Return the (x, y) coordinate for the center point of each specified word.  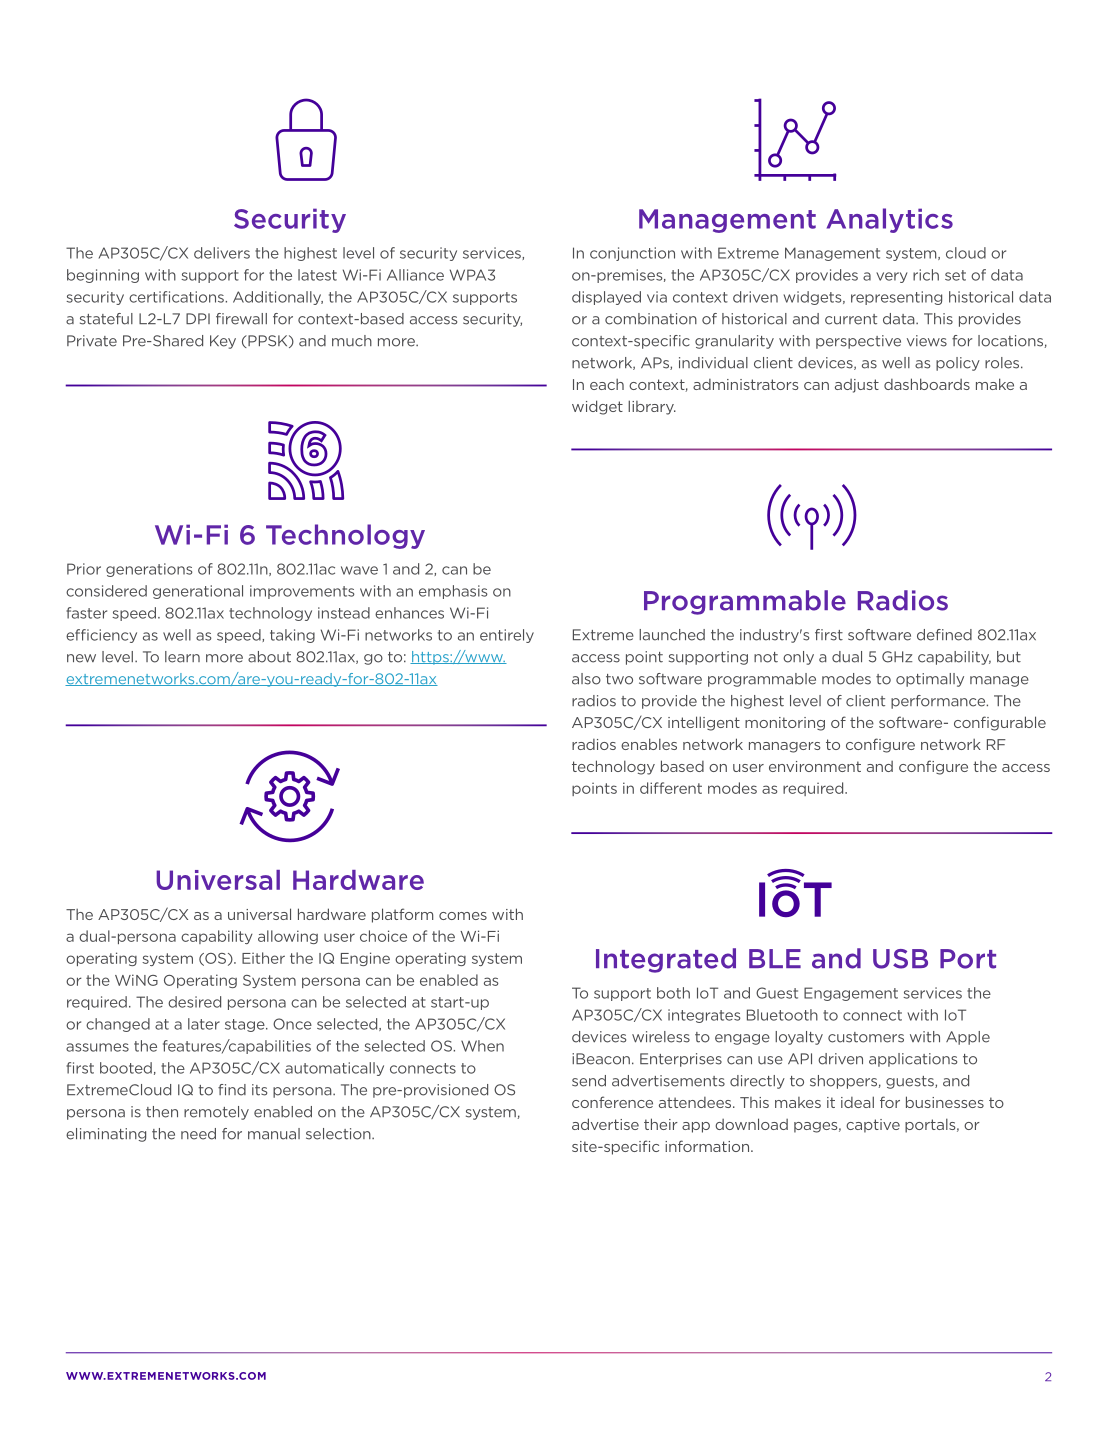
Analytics (890, 220)
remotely (216, 1113)
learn (182, 657)
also (586, 679)
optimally (930, 680)
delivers (222, 253)
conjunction (632, 254)
